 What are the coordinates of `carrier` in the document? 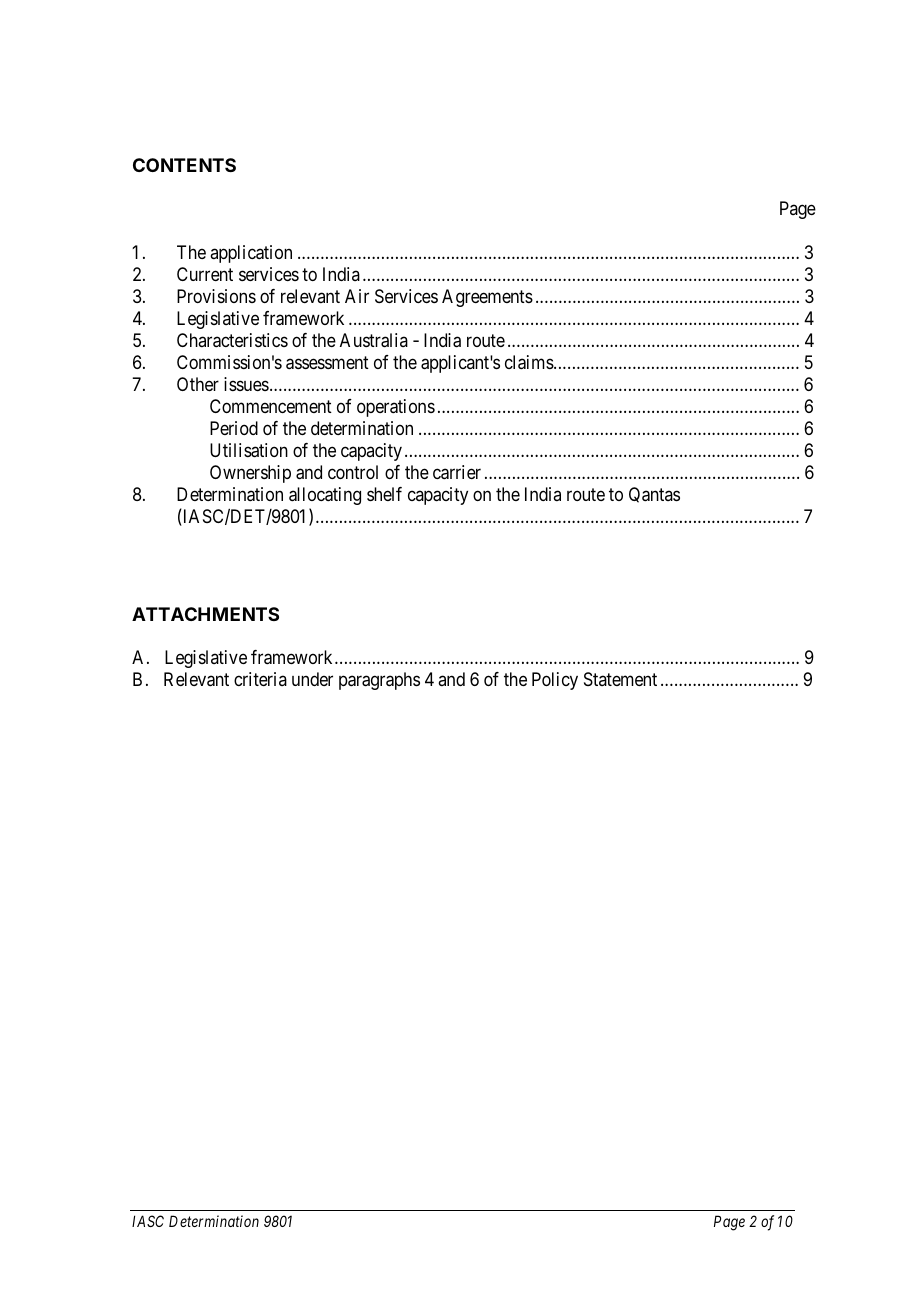 It's located at (457, 472).
